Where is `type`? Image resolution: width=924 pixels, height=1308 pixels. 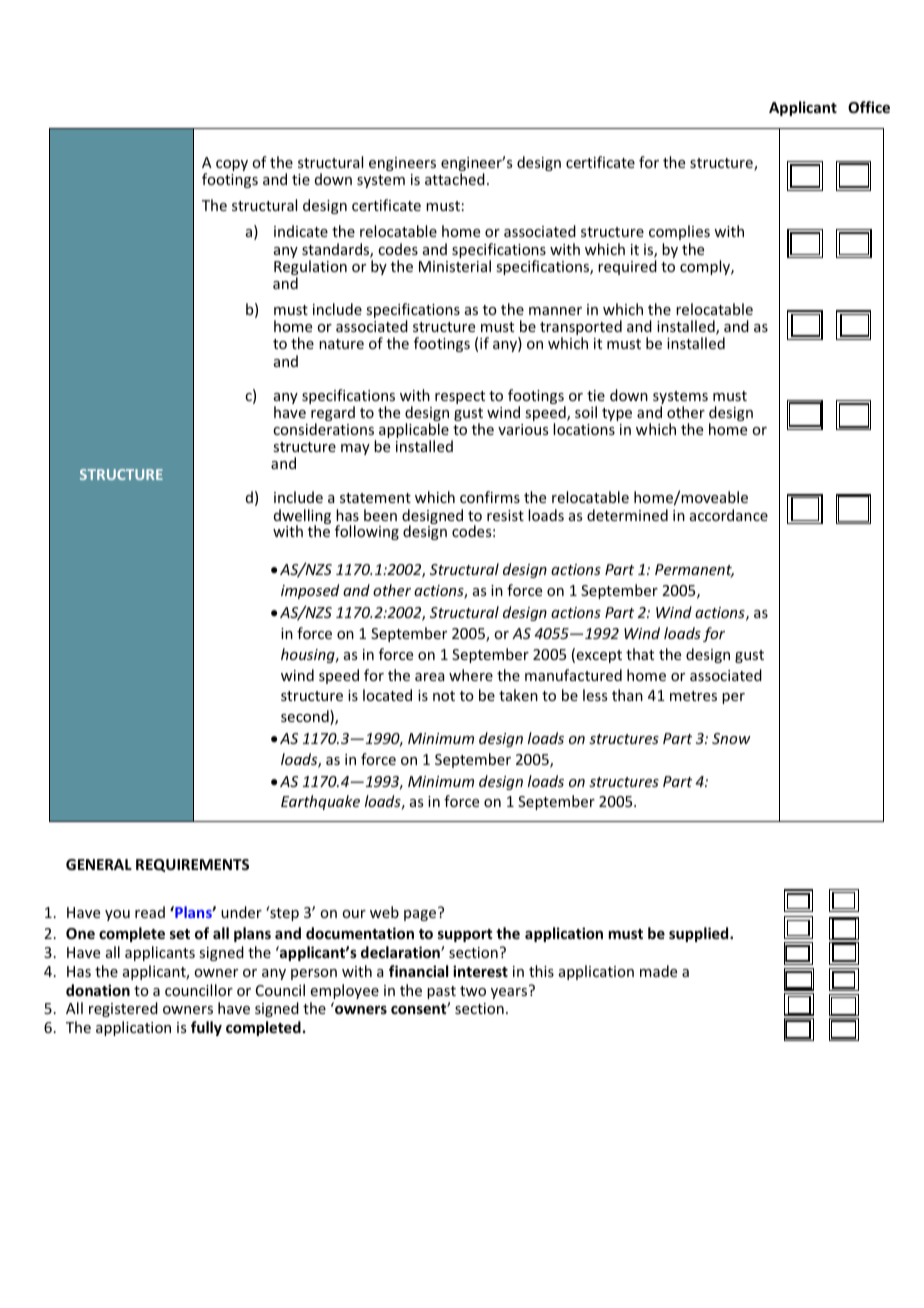
type is located at coordinates (617, 414).
